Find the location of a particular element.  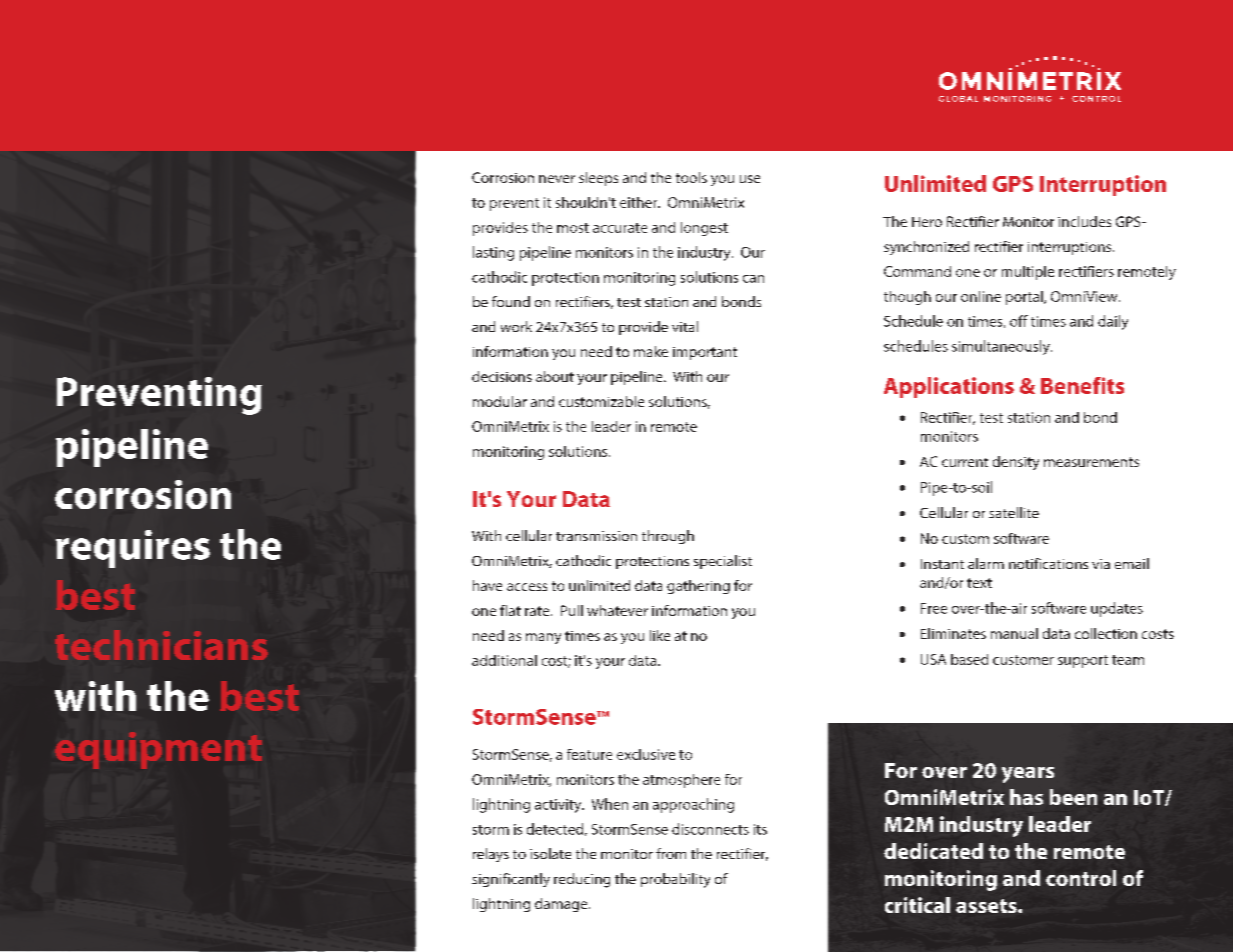

simultaneously is located at coordinates (1002, 347).
